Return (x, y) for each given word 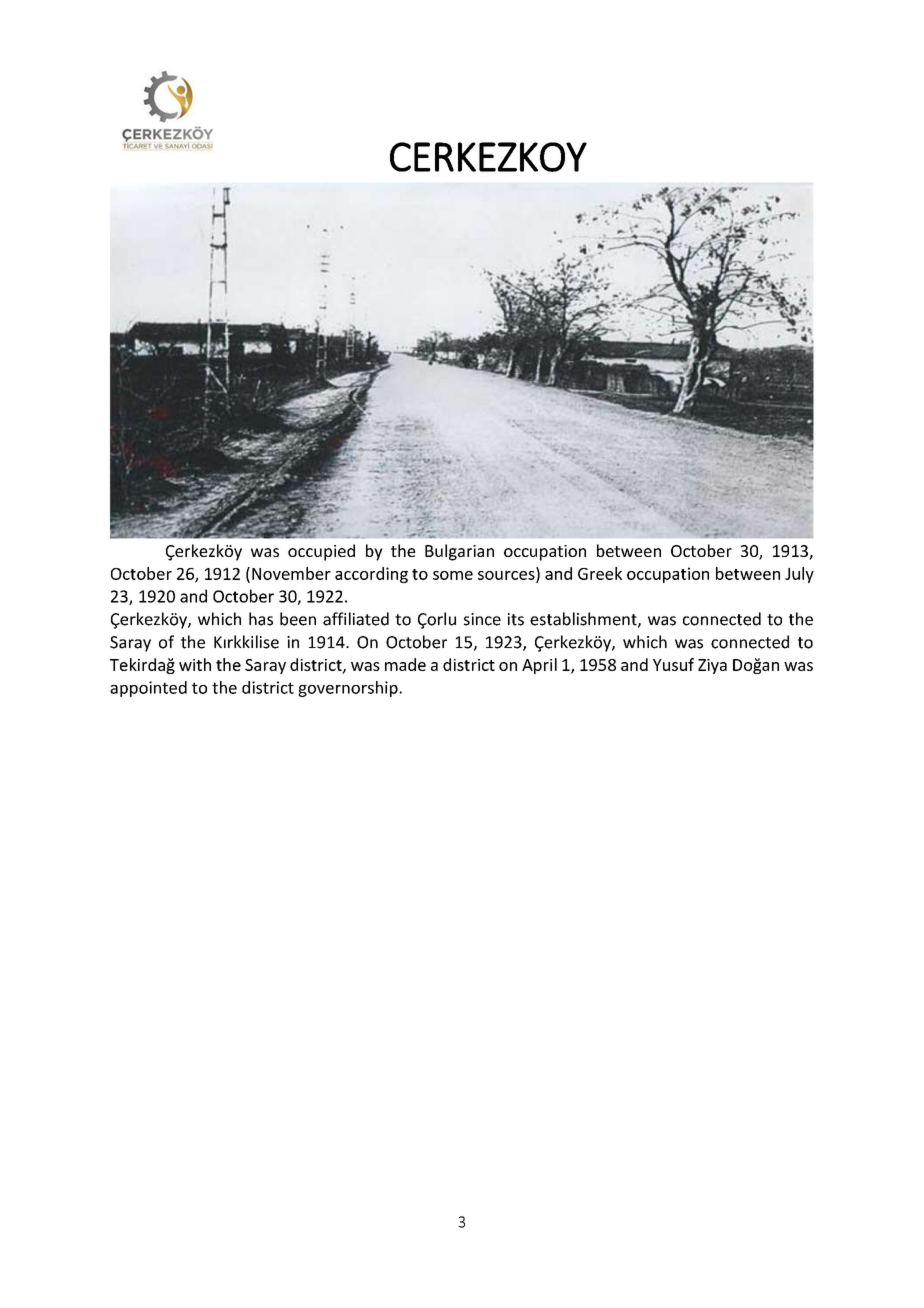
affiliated (356, 619)
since (482, 619)
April (539, 666)
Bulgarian (459, 552)
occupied (321, 552)
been (298, 619)
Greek (600, 573)
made (405, 664)
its (516, 619)
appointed (148, 689)
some (453, 575)
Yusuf (673, 664)
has (261, 619)
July (799, 575)
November (291, 573)
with (195, 664)
